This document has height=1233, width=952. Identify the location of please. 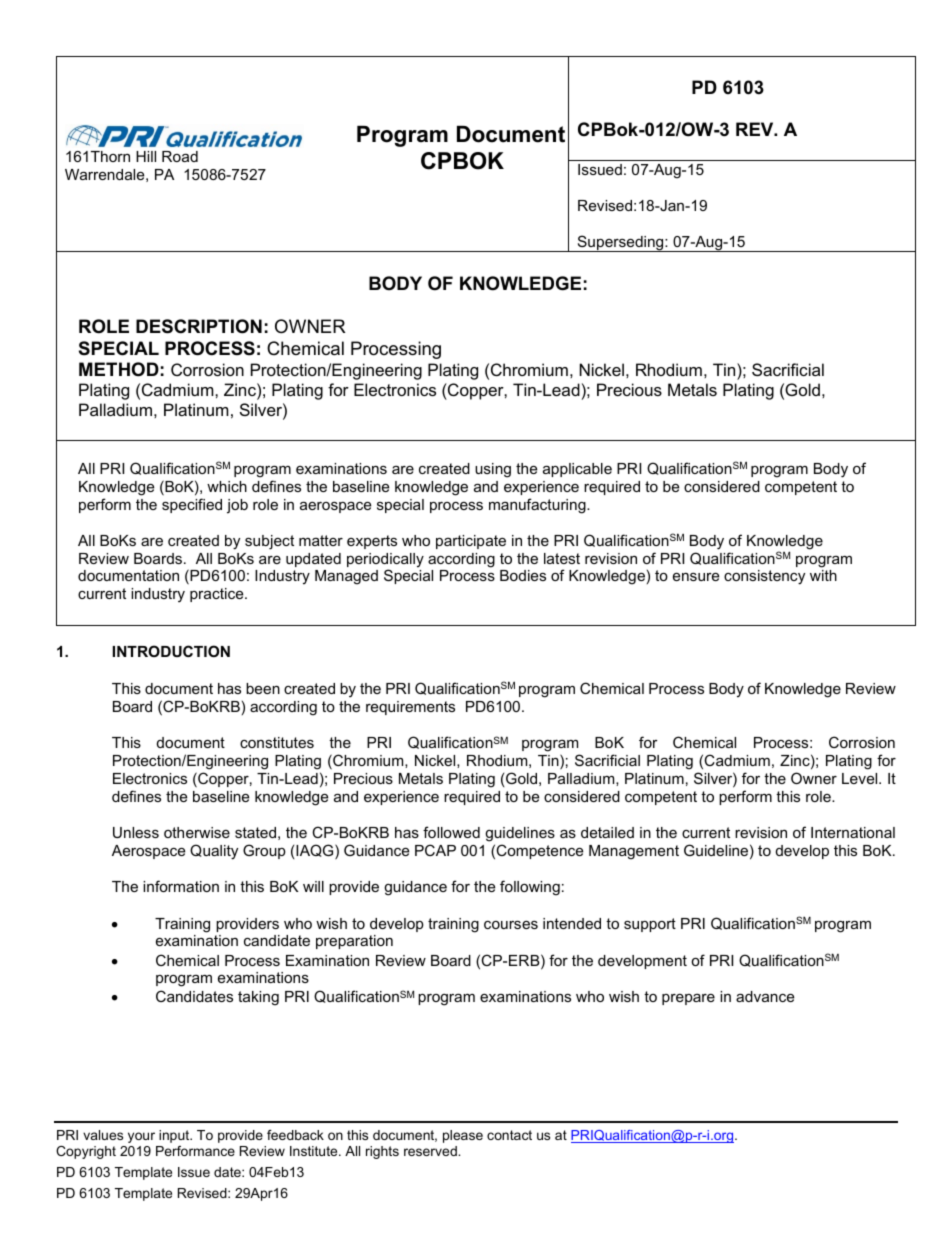
(463, 1136).
